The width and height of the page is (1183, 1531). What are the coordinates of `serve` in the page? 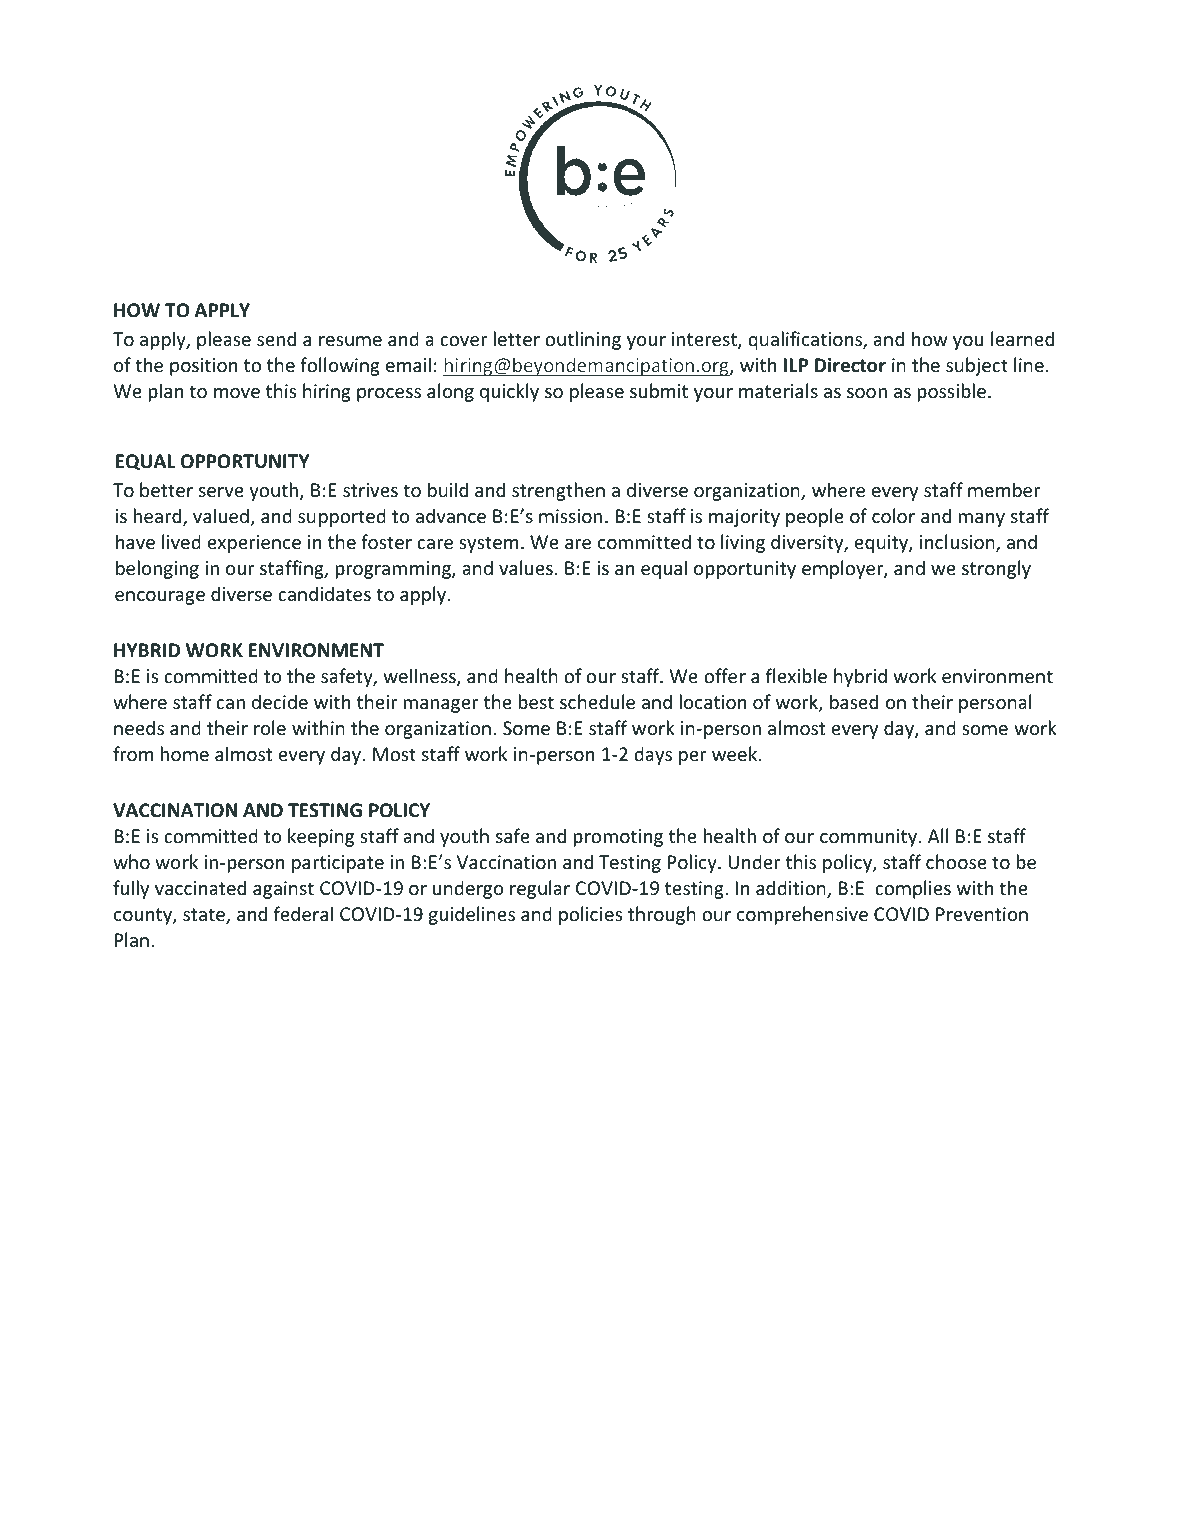 It's located at (221, 492).
